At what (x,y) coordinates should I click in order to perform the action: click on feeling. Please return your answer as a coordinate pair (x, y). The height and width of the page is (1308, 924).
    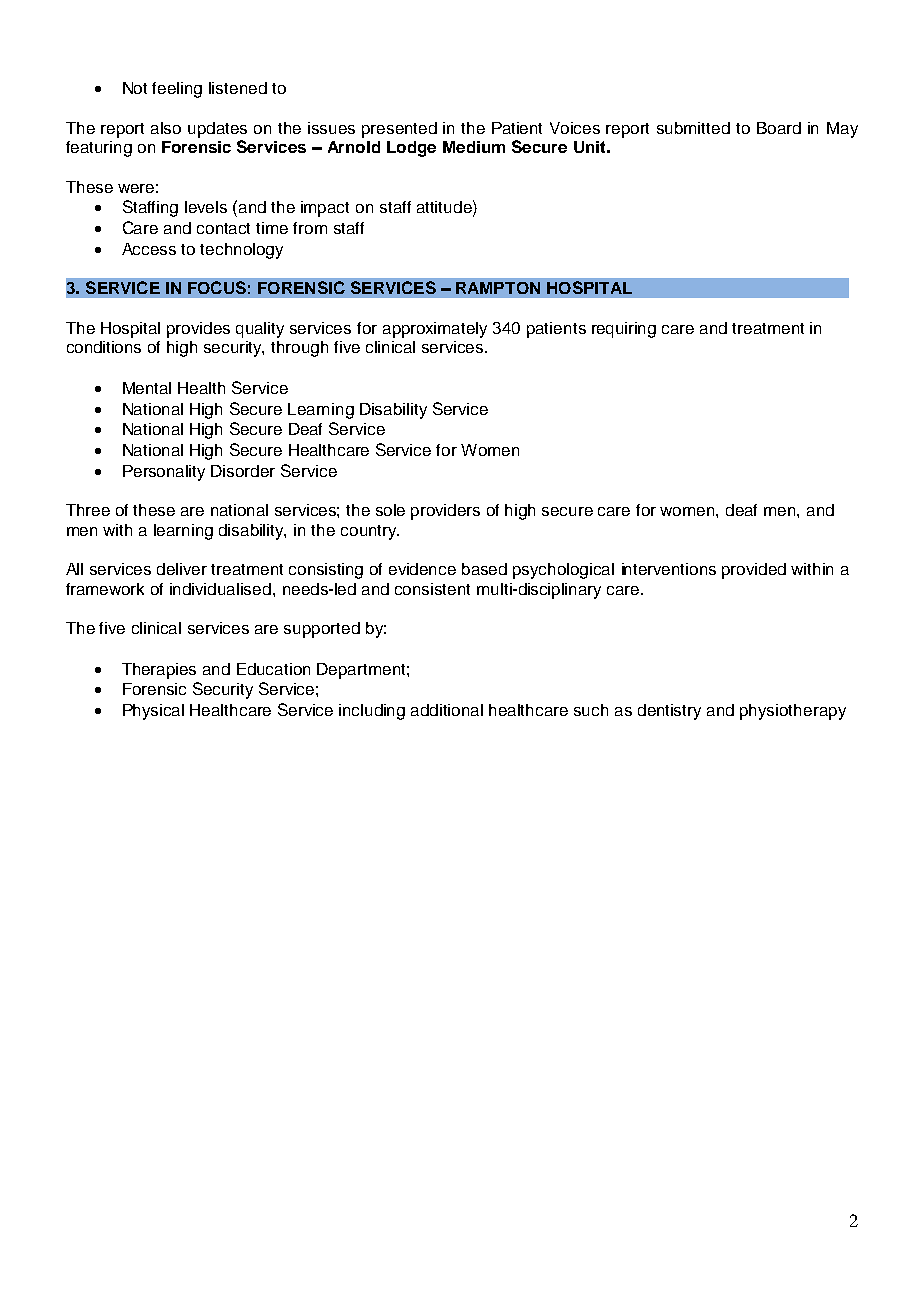
    Looking at the image, I should click on (177, 90).
